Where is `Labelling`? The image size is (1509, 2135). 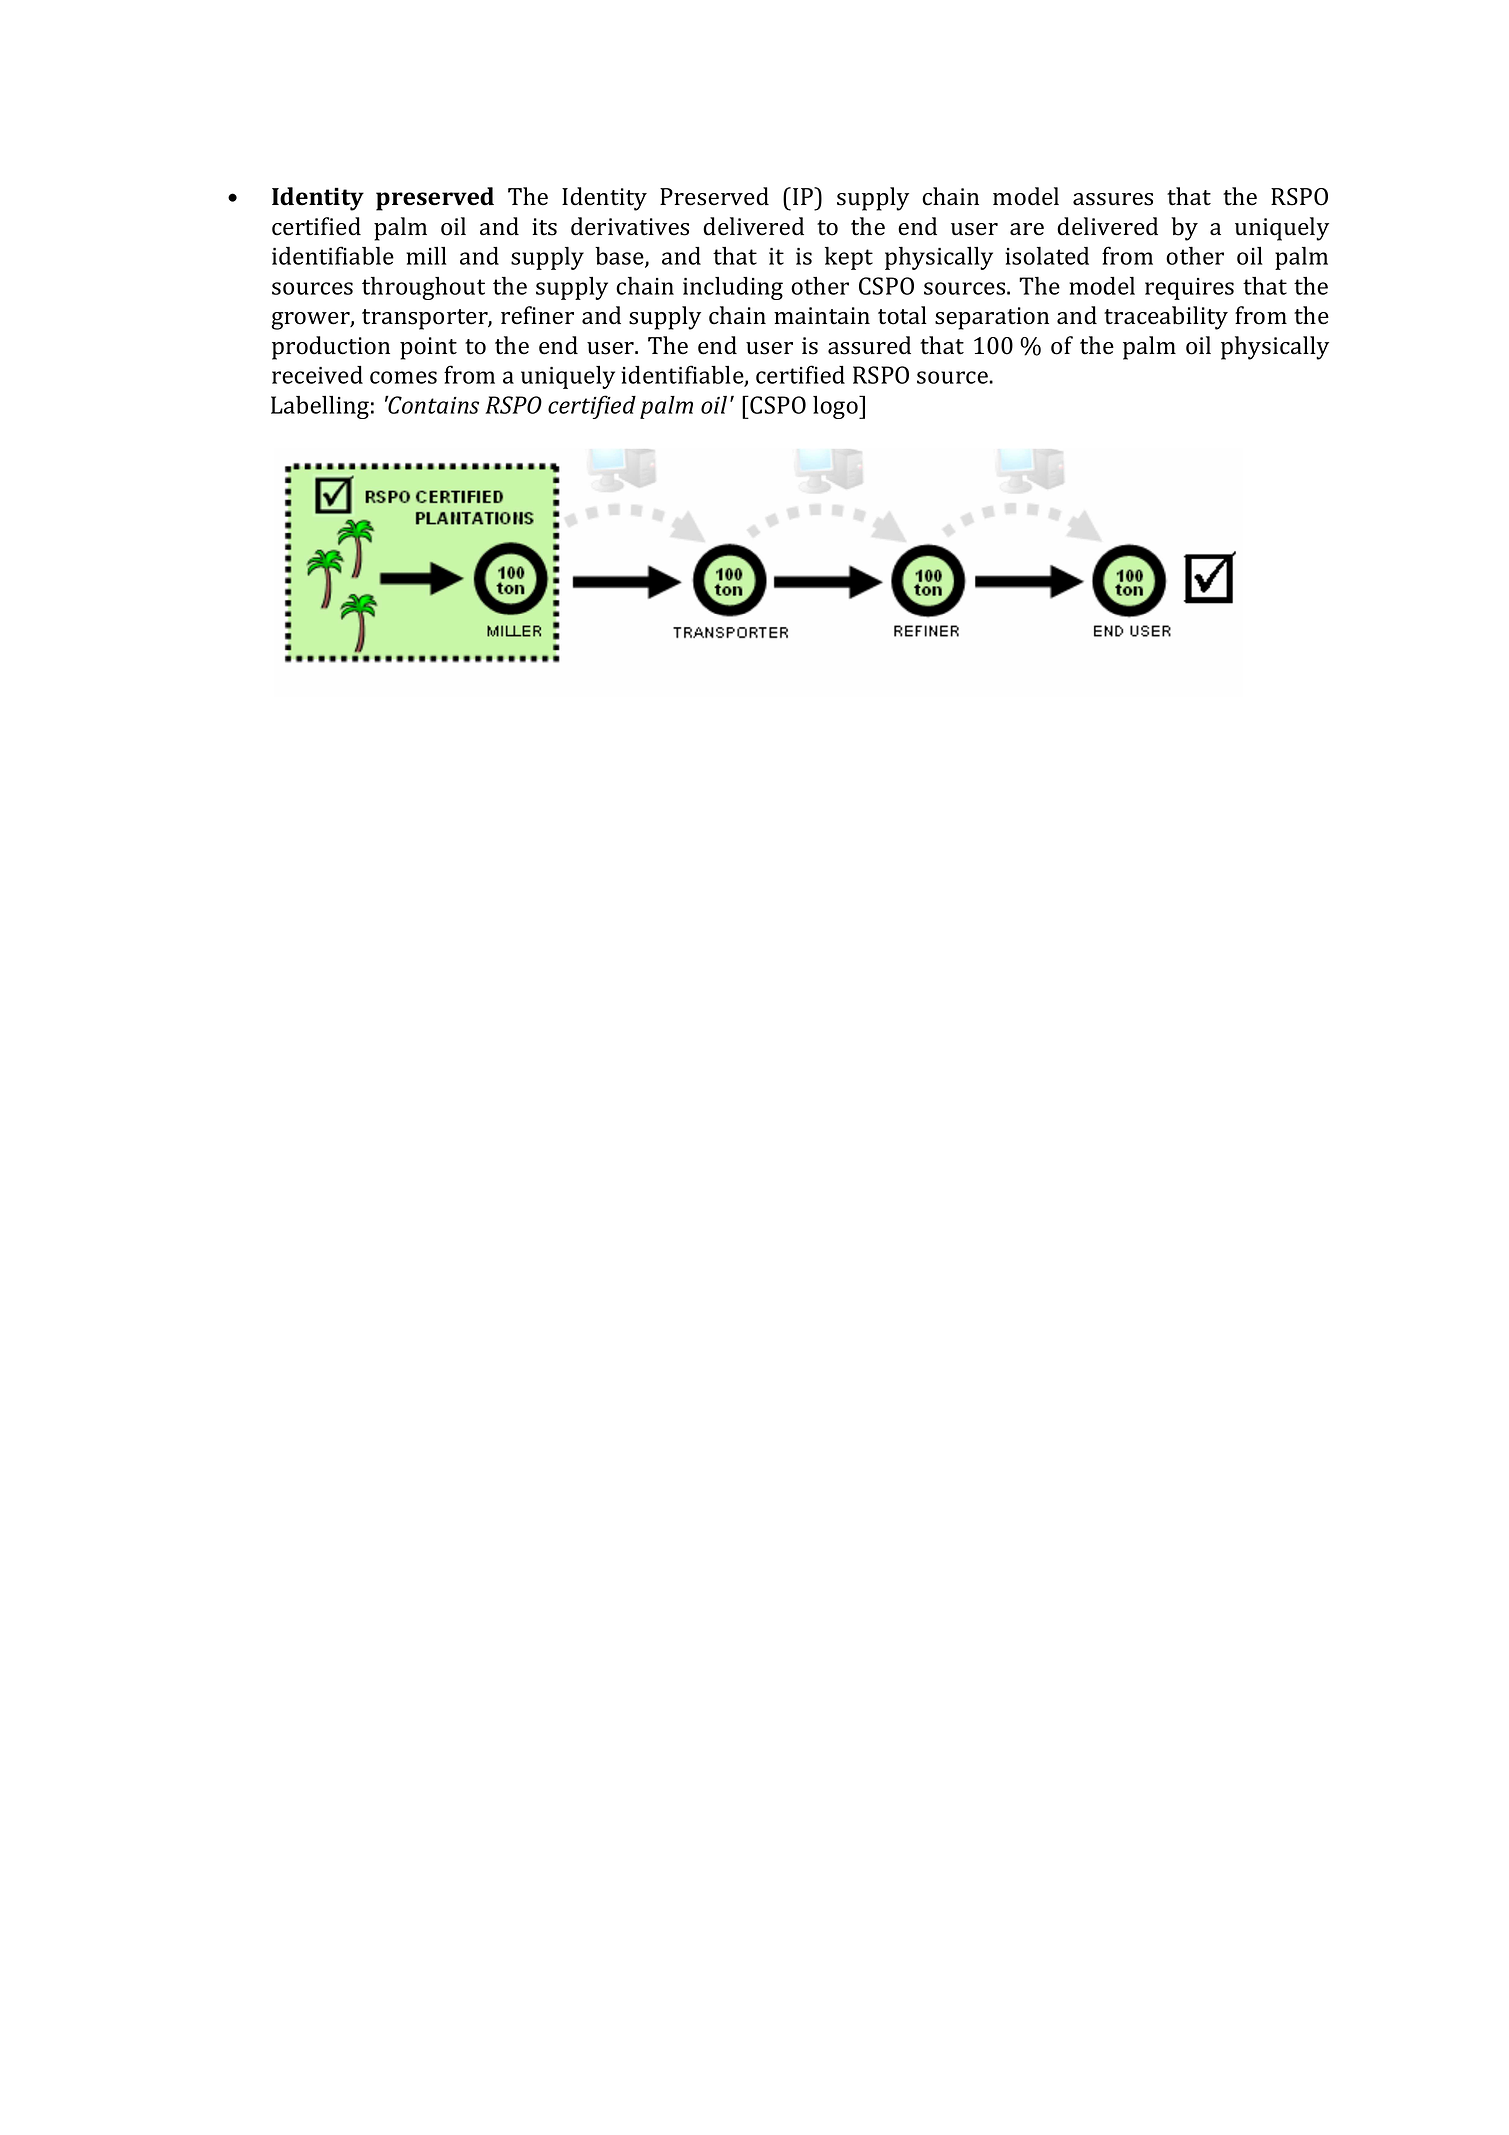 Labelling is located at coordinates (320, 407).
